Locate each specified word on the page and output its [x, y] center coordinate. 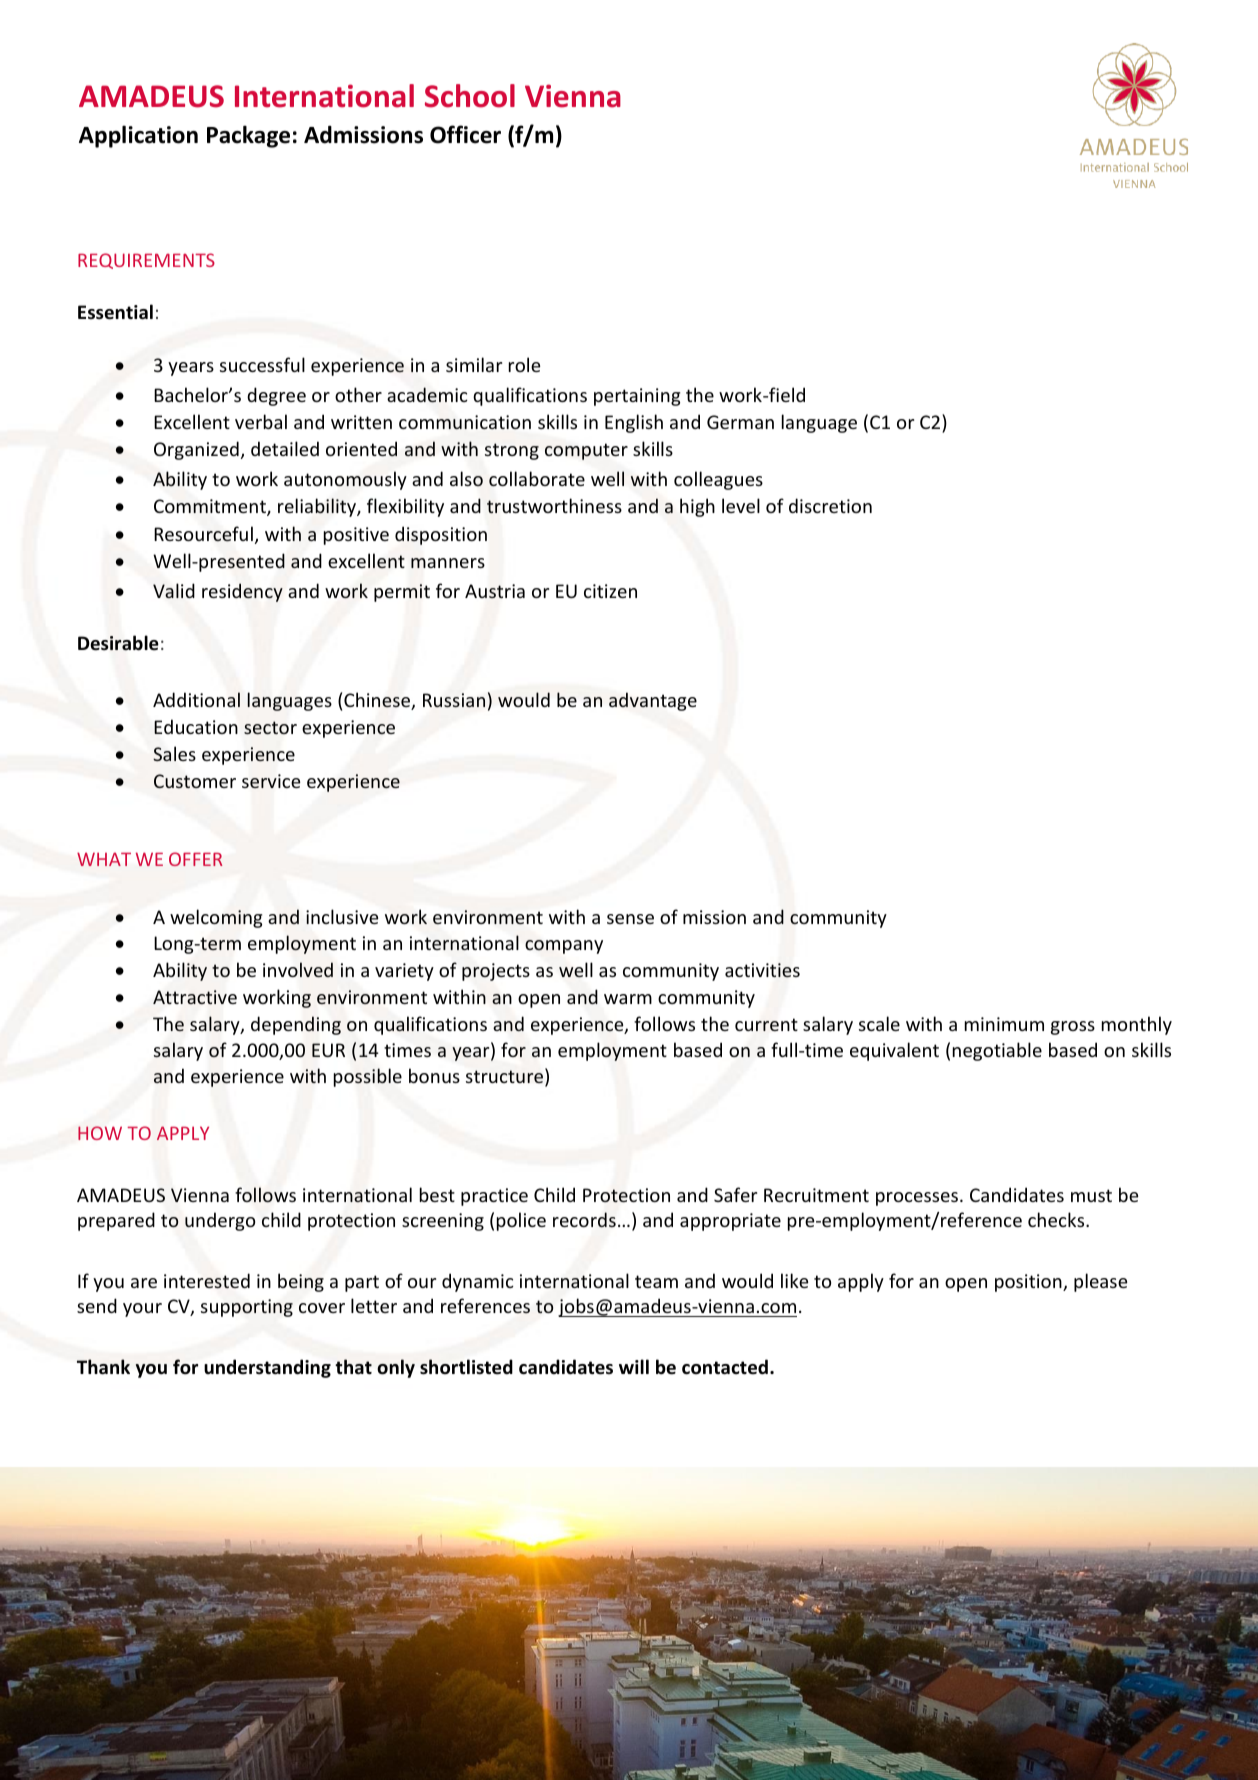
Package [248, 136]
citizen [610, 591]
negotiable [997, 1051]
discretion [830, 505]
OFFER [196, 859]
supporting [247, 1308]
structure [506, 1077]
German [740, 422]
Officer [465, 134]
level [741, 505]
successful [262, 364]
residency [242, 592]
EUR [328, 1050]
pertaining [637, 397]
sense [630, 919]
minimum [1004, 1024]
